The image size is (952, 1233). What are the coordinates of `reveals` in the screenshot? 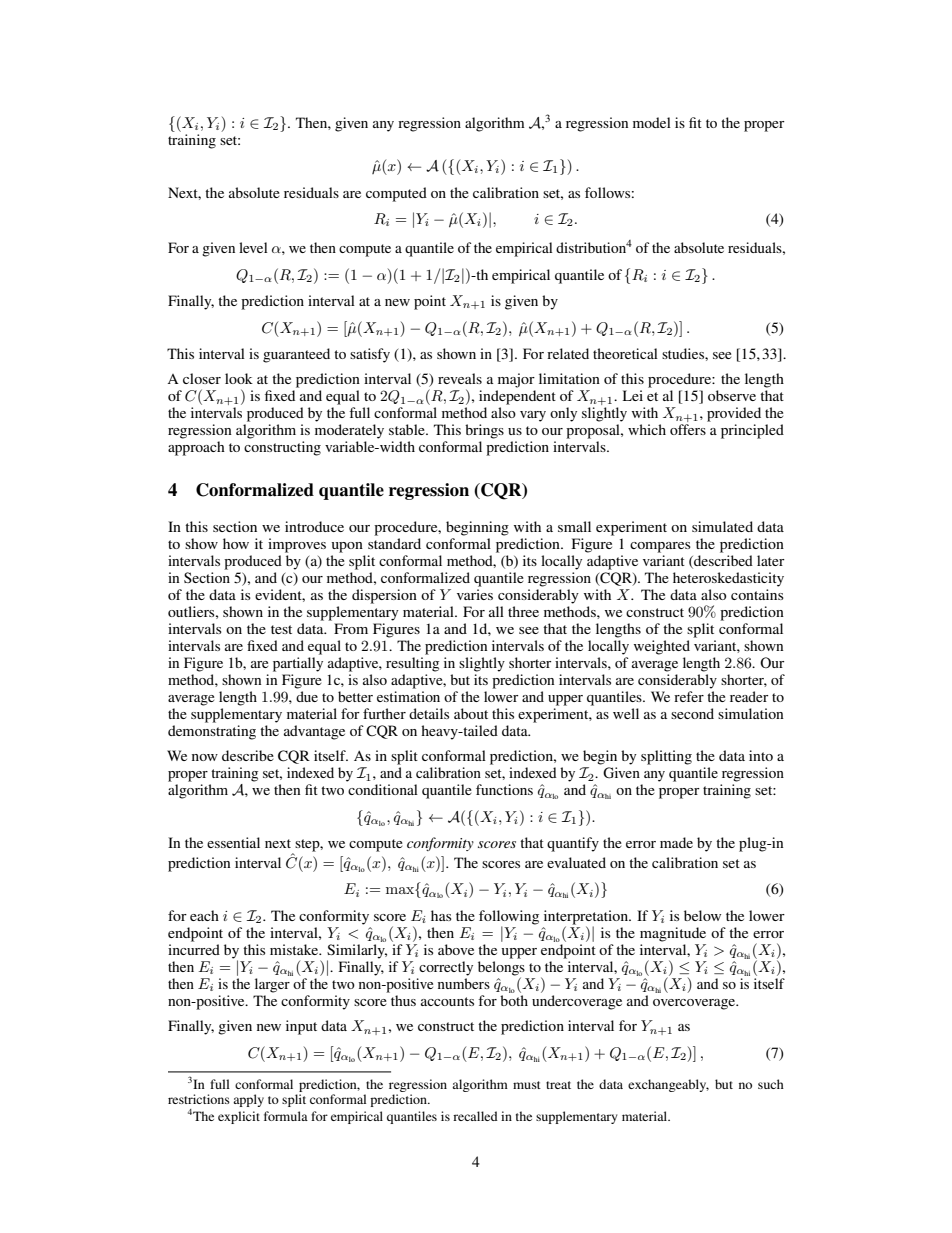 It's located at (460, 378).
